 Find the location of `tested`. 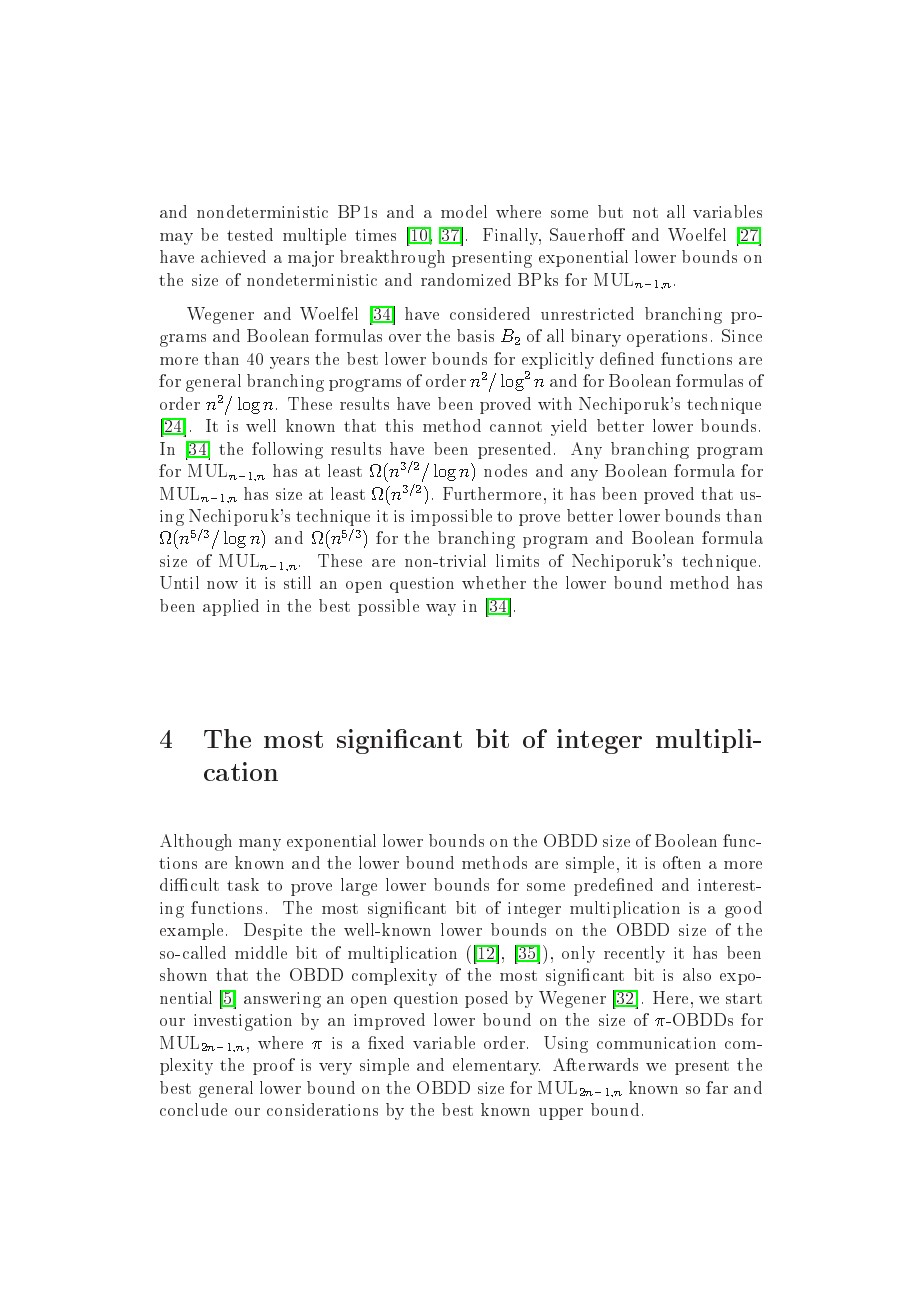

tested is located at coordinates (250, 234).
